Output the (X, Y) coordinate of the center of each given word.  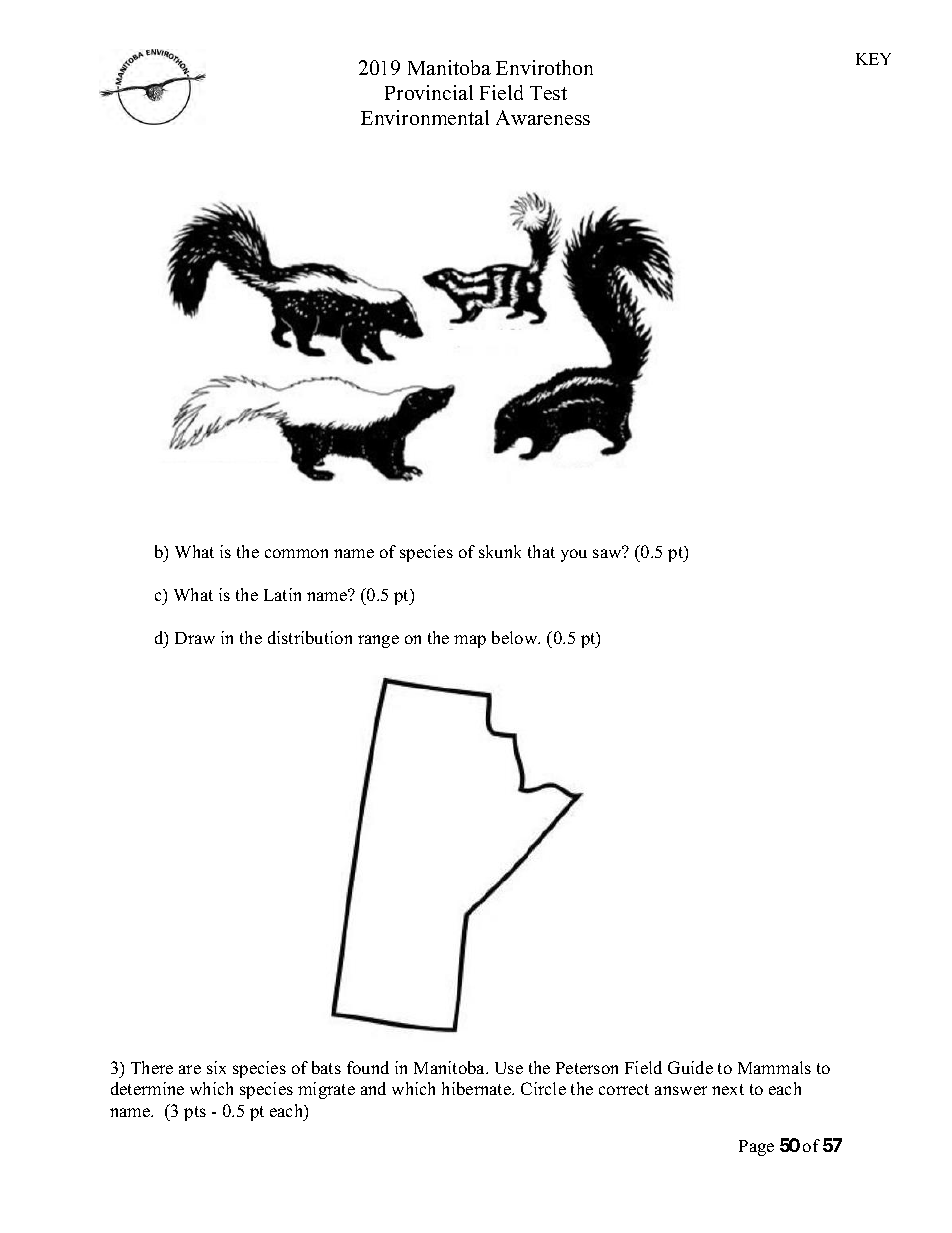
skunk (500, 551)
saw (608, 552)
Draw (195, 638)
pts (195, 1113)
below (516, 637)
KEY (873, 59)
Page (756, 1148)
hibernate (477, 1088)
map (470, 641)
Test (548, 93)
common (296, 553)
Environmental (425, 117)
